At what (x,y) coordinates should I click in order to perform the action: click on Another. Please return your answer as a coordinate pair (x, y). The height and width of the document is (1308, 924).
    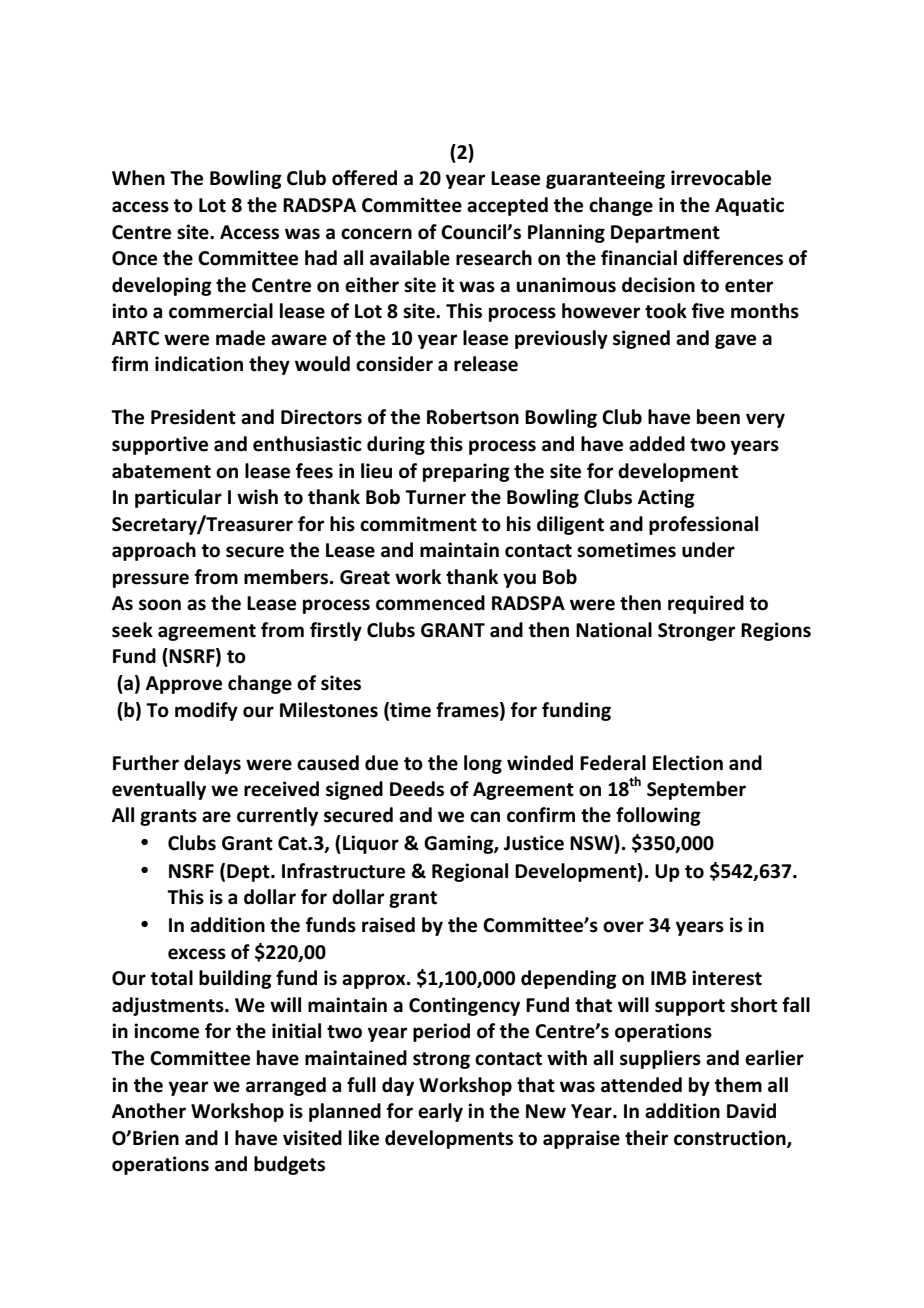
    Looking at the image, I should click on (149, 1111).
